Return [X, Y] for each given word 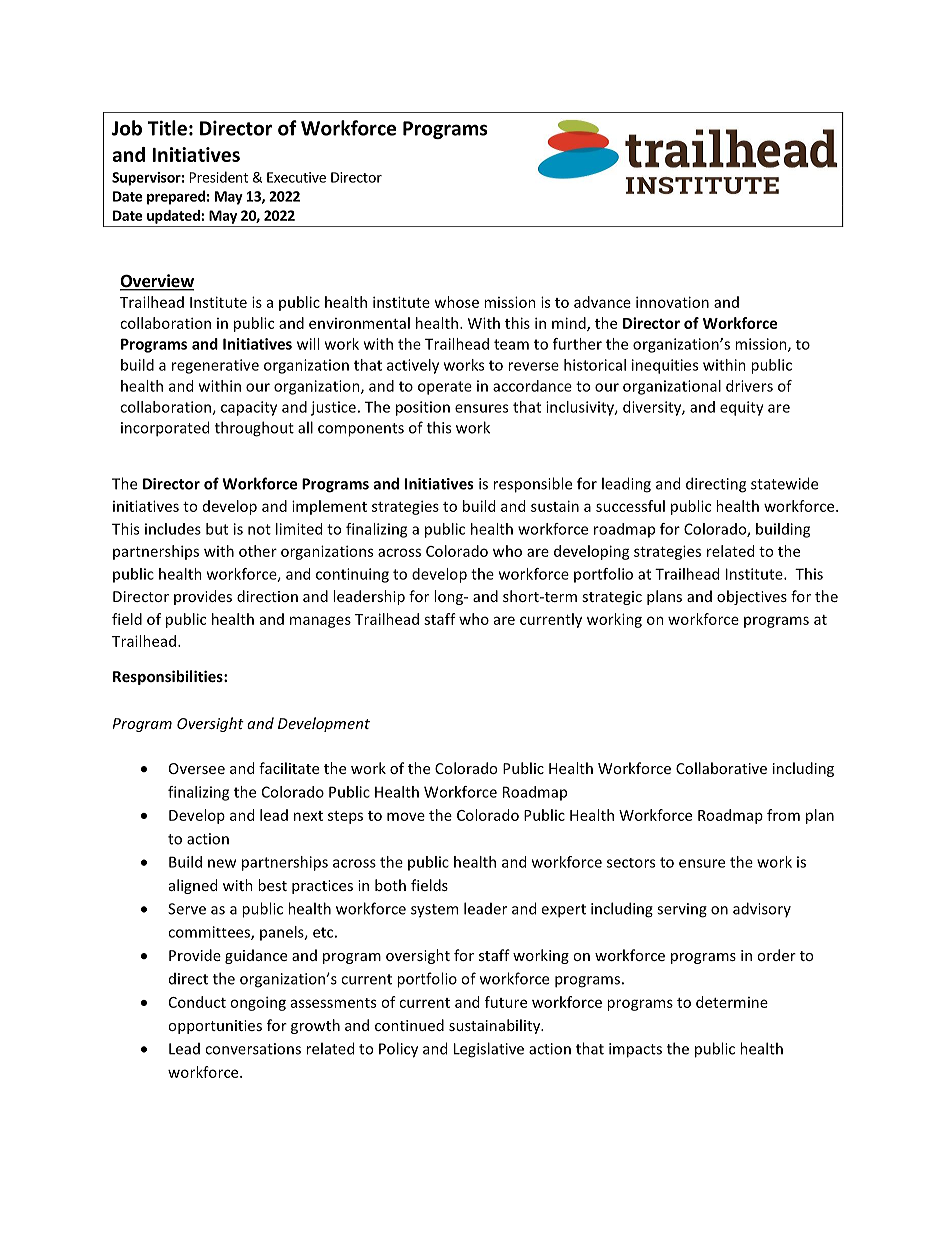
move [406, 816]
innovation [672, 302]
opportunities [215, 1027]
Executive [296, 177]
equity [742, 408]
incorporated [165, 429]
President [219, 177]
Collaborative [721, 768]
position [423, 408]
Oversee [197, 768]
